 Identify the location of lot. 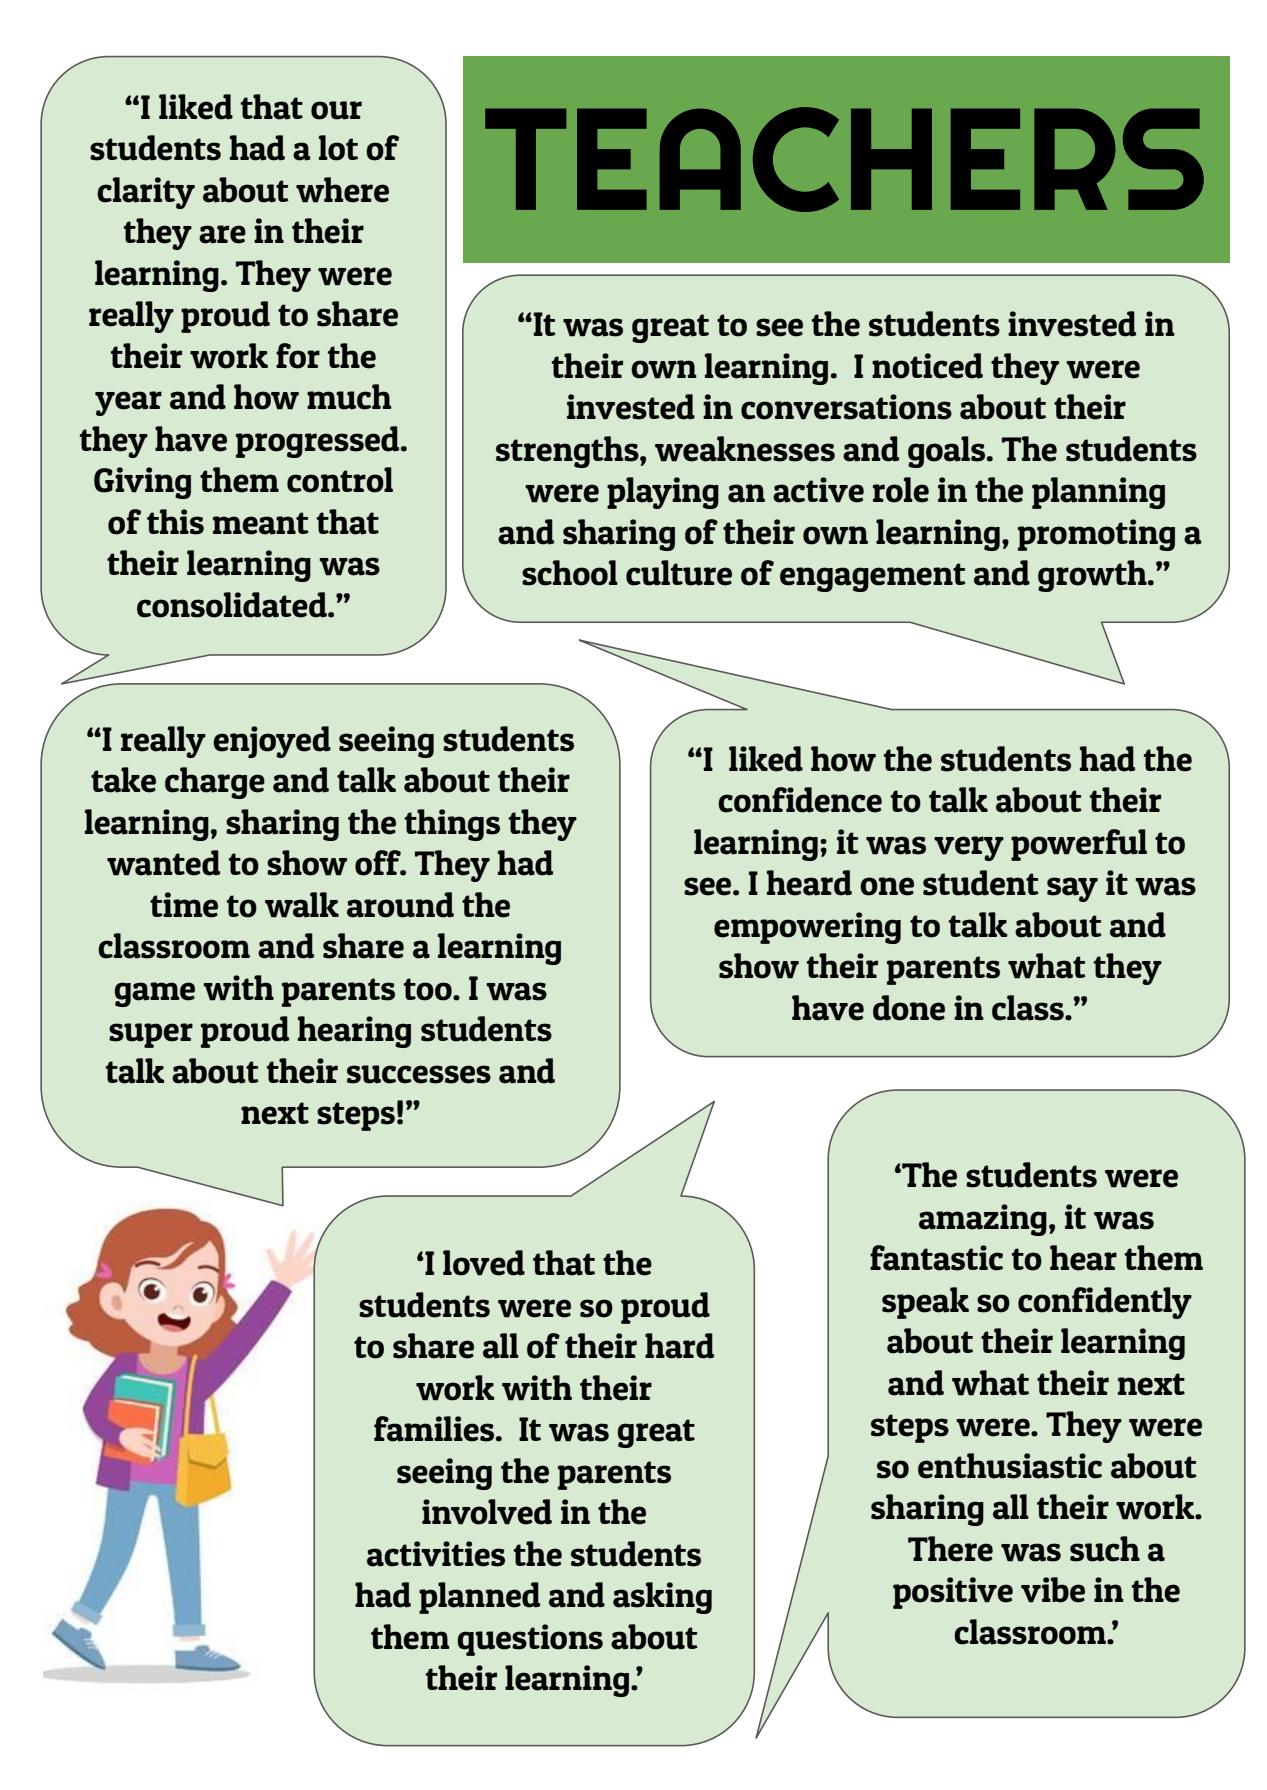
(338, 148).
